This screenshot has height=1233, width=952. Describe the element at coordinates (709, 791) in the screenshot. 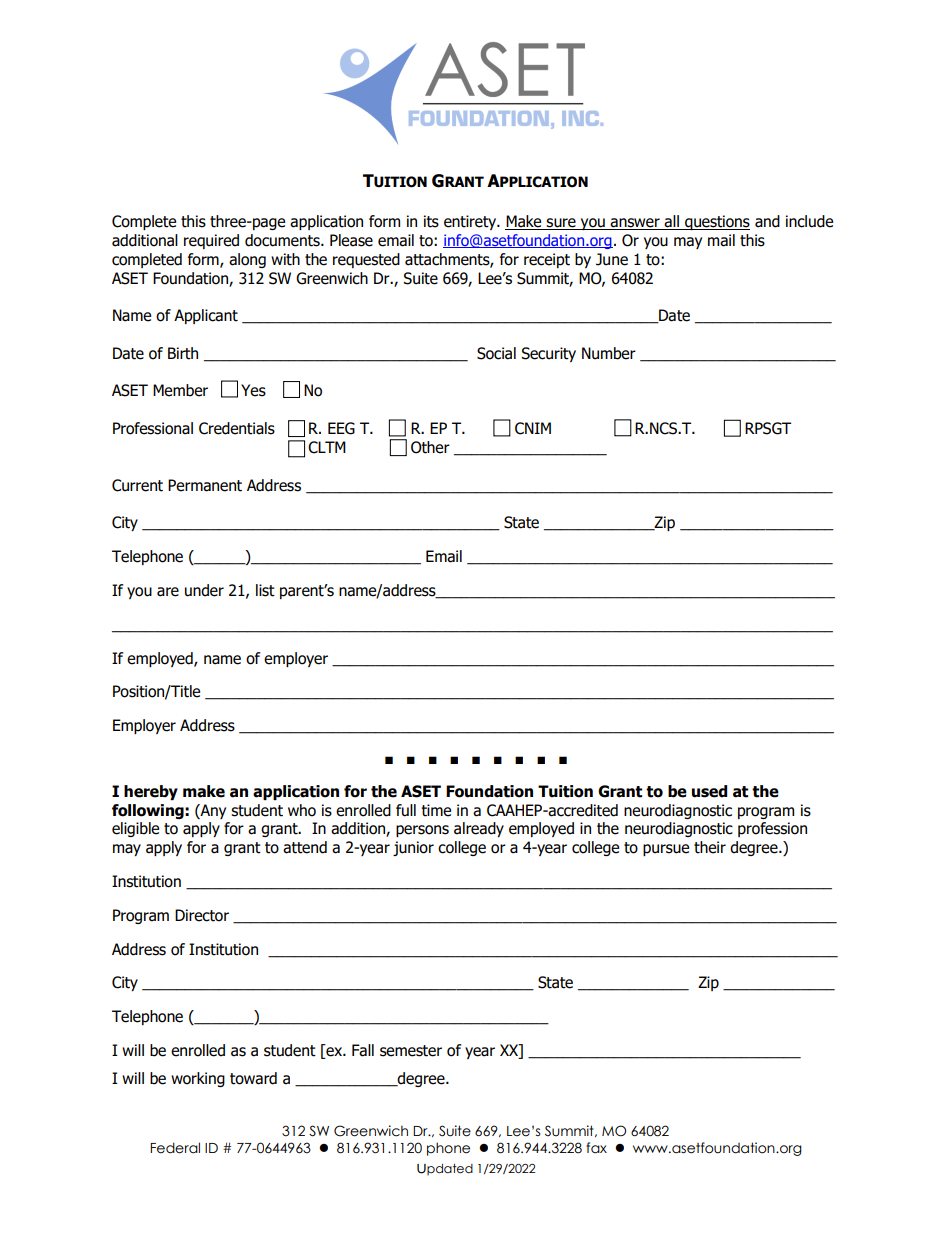

I see `used` at that location.
